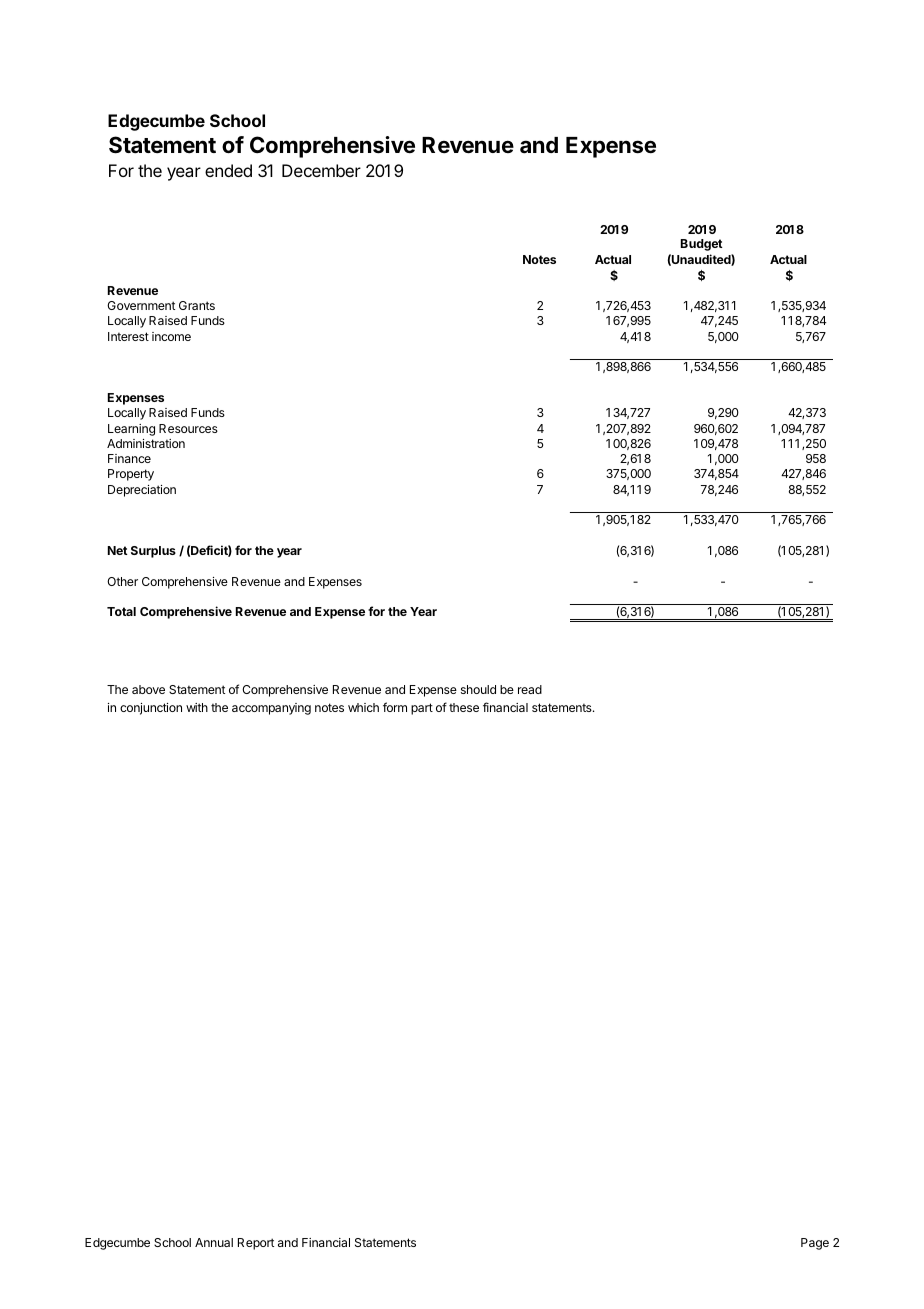 This screenshot has height=1309, width=924. I want to click on these, so click(464, 707).
